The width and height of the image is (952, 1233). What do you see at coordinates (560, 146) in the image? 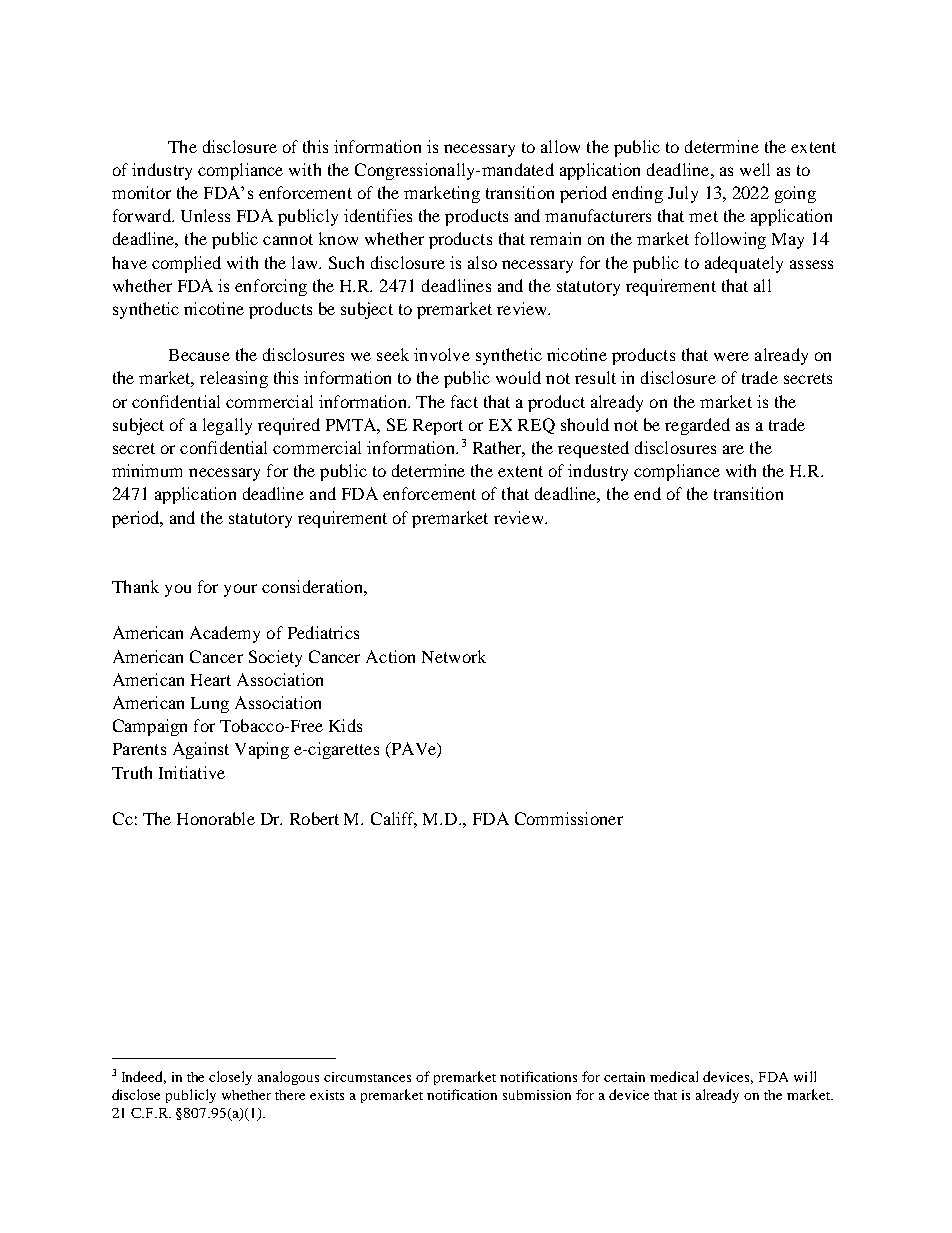
I see `allow` at bounding box center [560, 146].
